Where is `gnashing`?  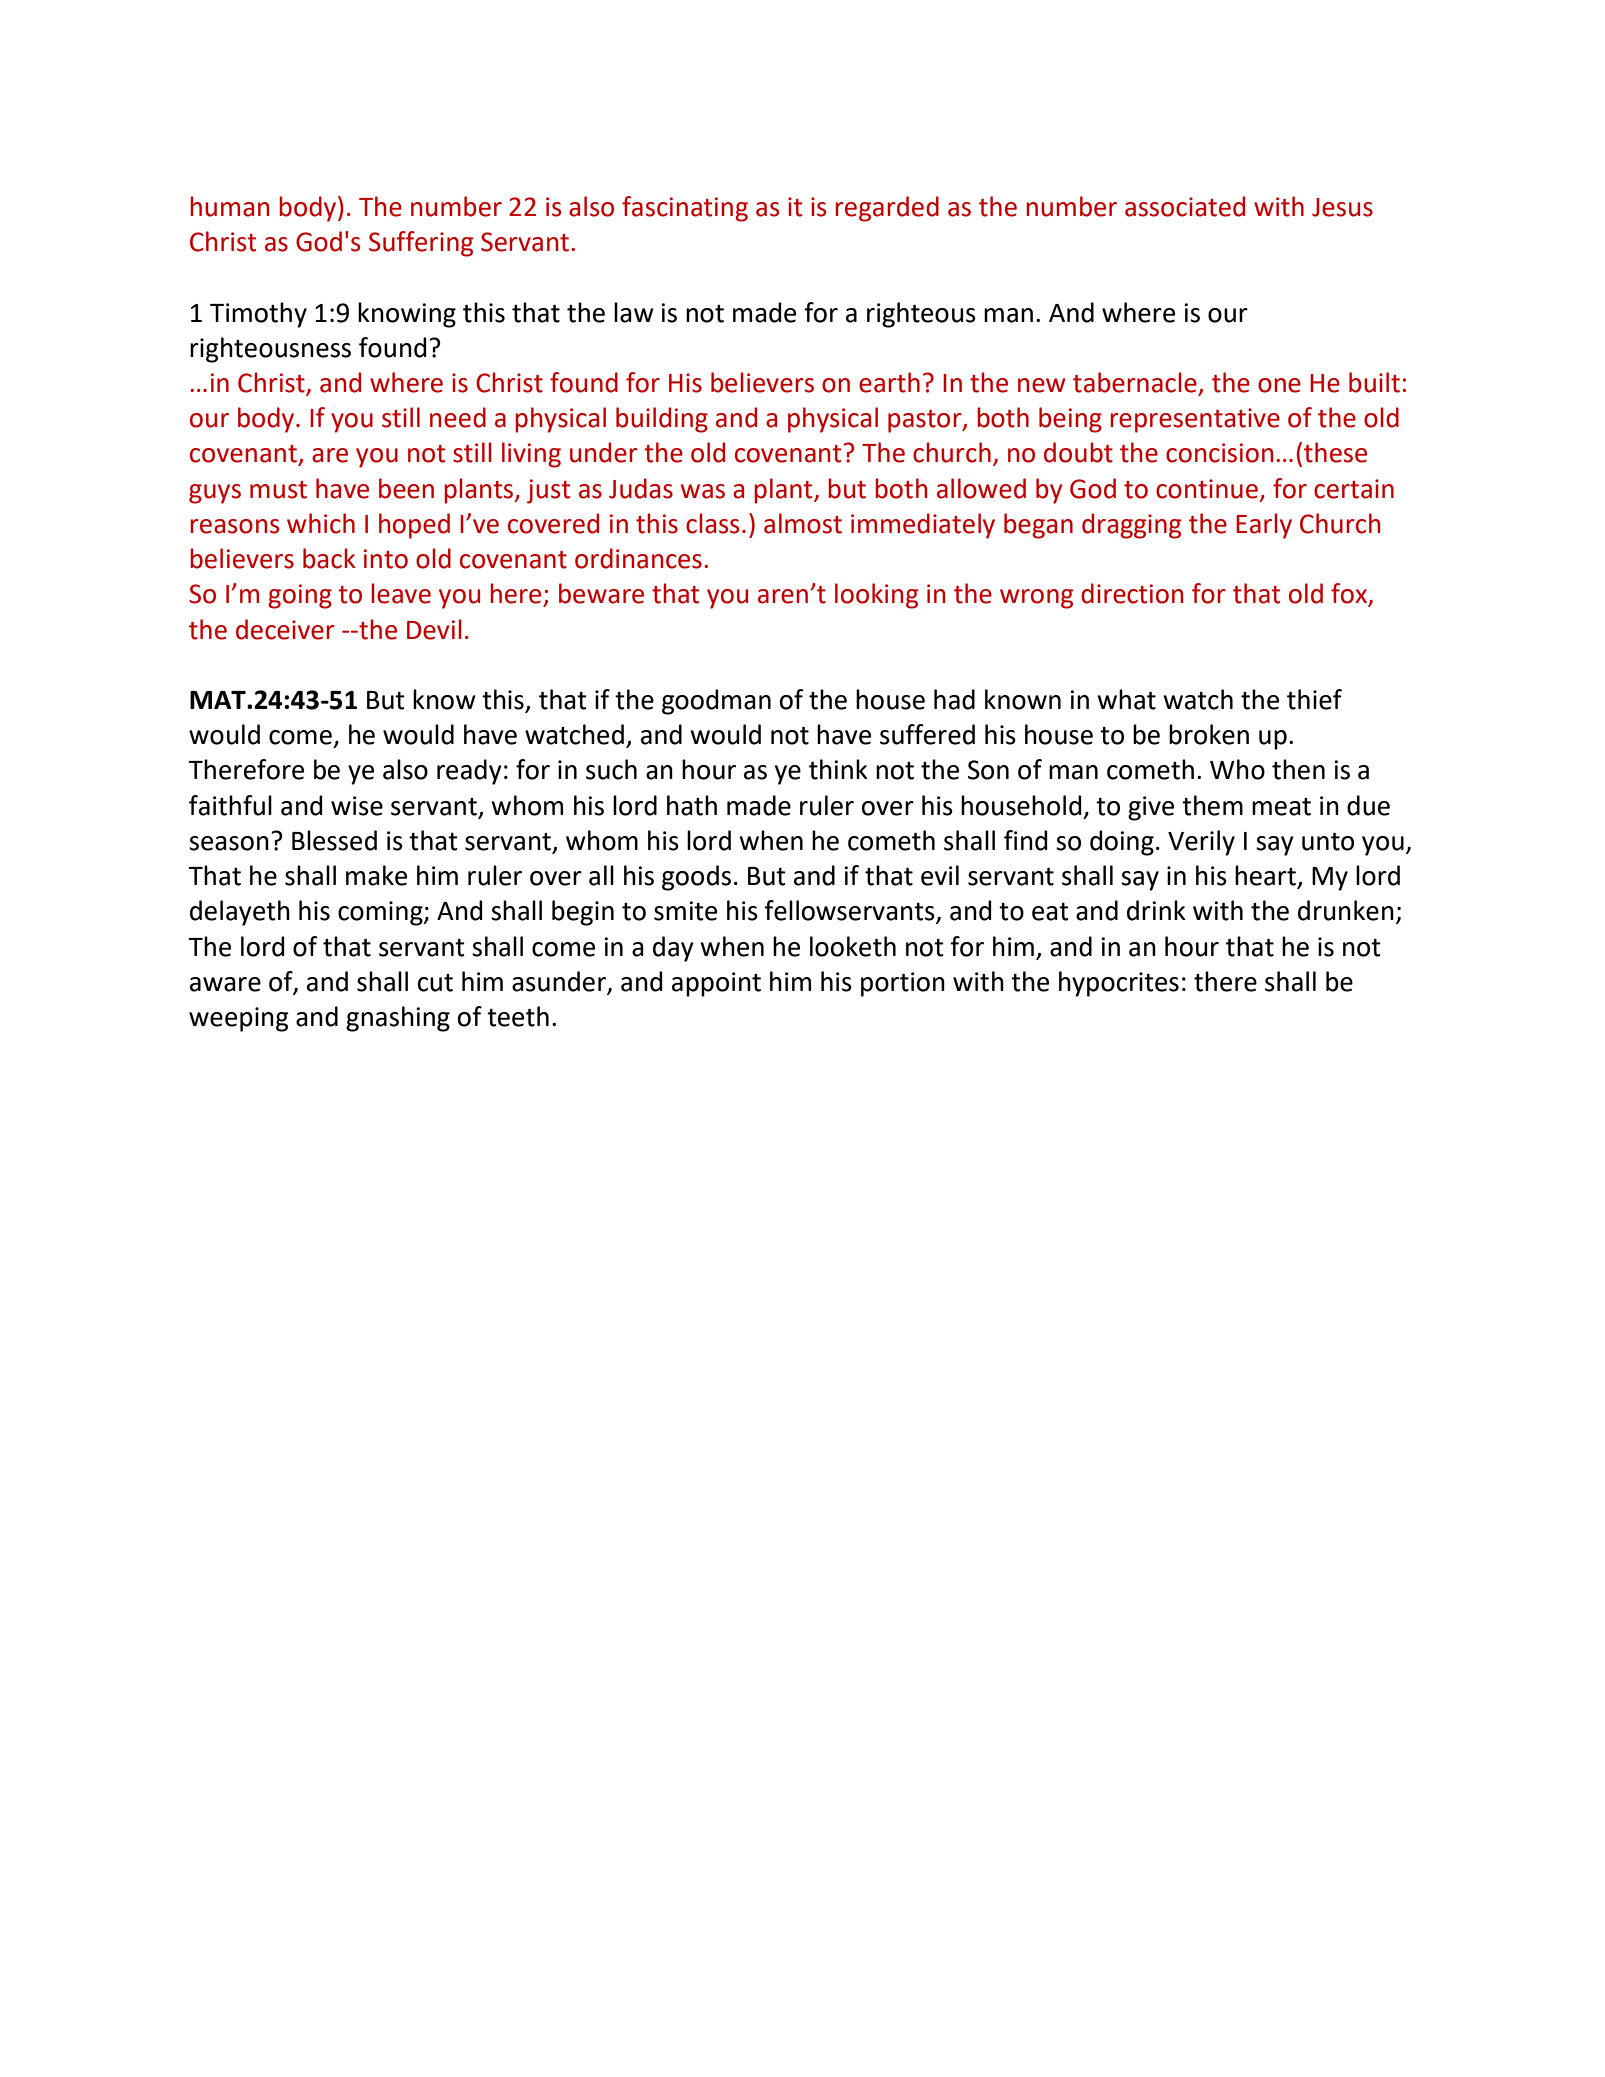 gnashing is located at coordinates (398, 1019).
